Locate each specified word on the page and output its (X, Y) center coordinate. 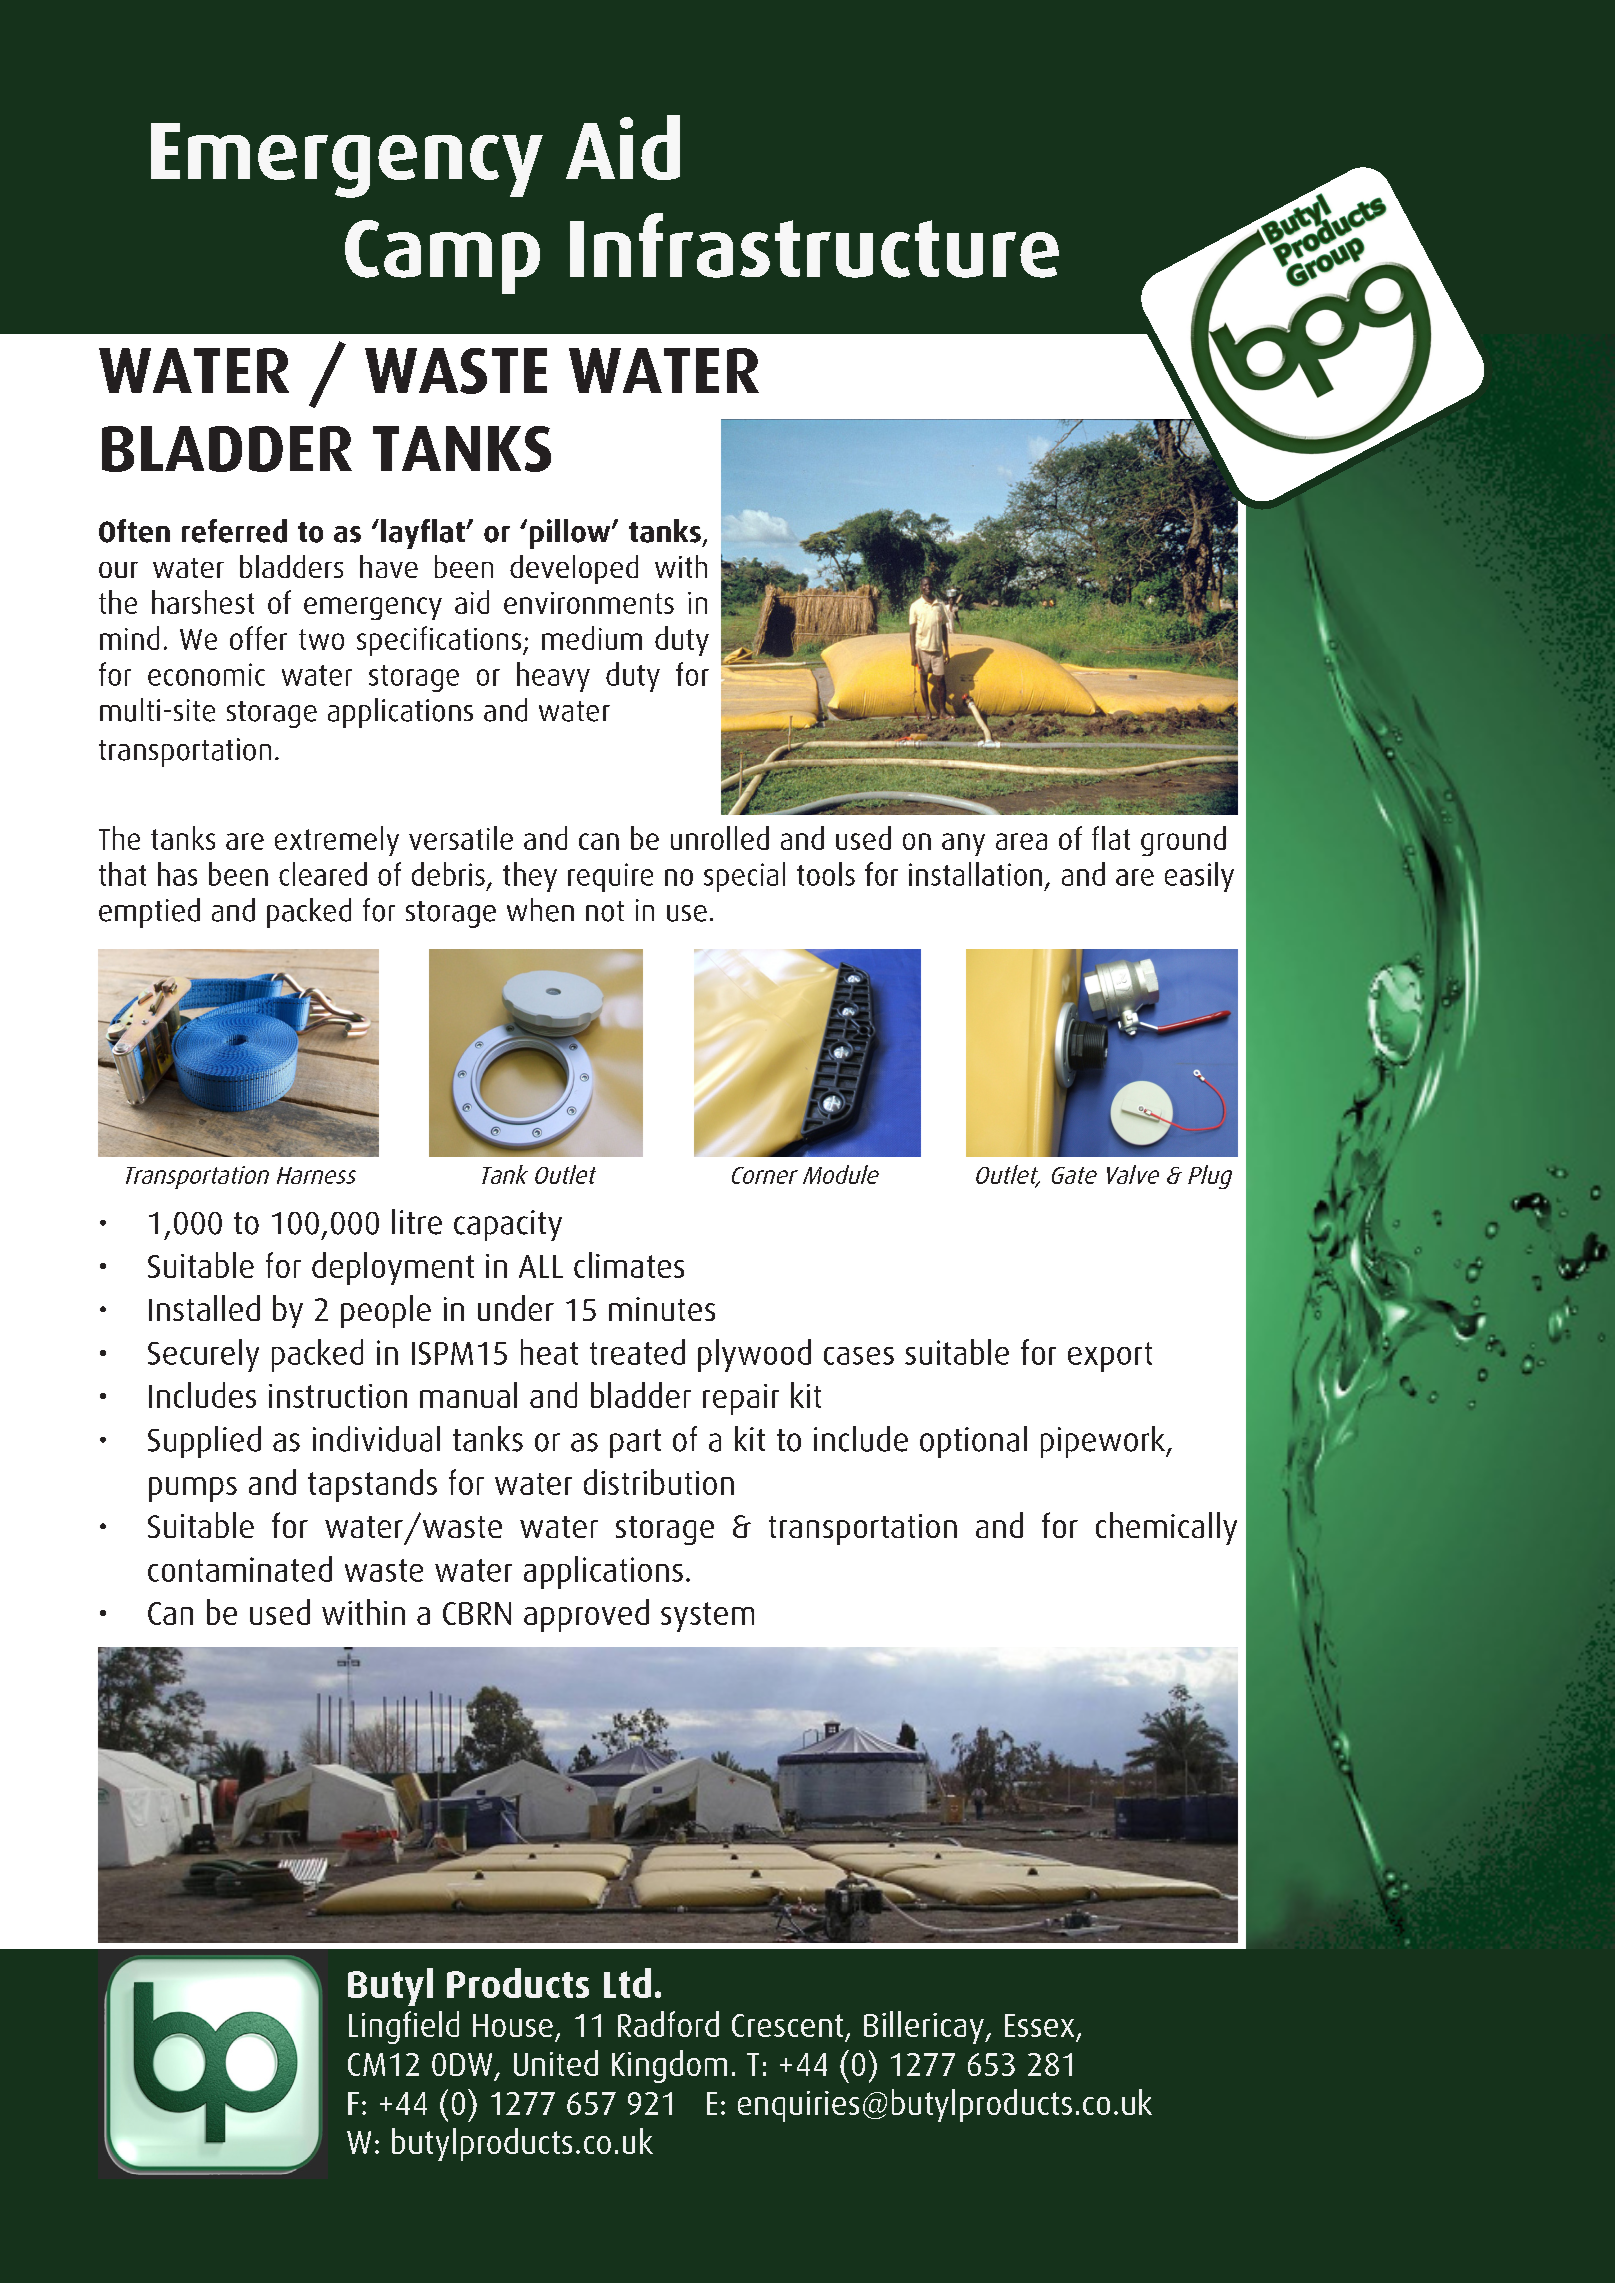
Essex (1039, 2025)
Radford (668, 2024)
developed (574, 569)
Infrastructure (814, 245)
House (513, 2025)
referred (234, 531)
